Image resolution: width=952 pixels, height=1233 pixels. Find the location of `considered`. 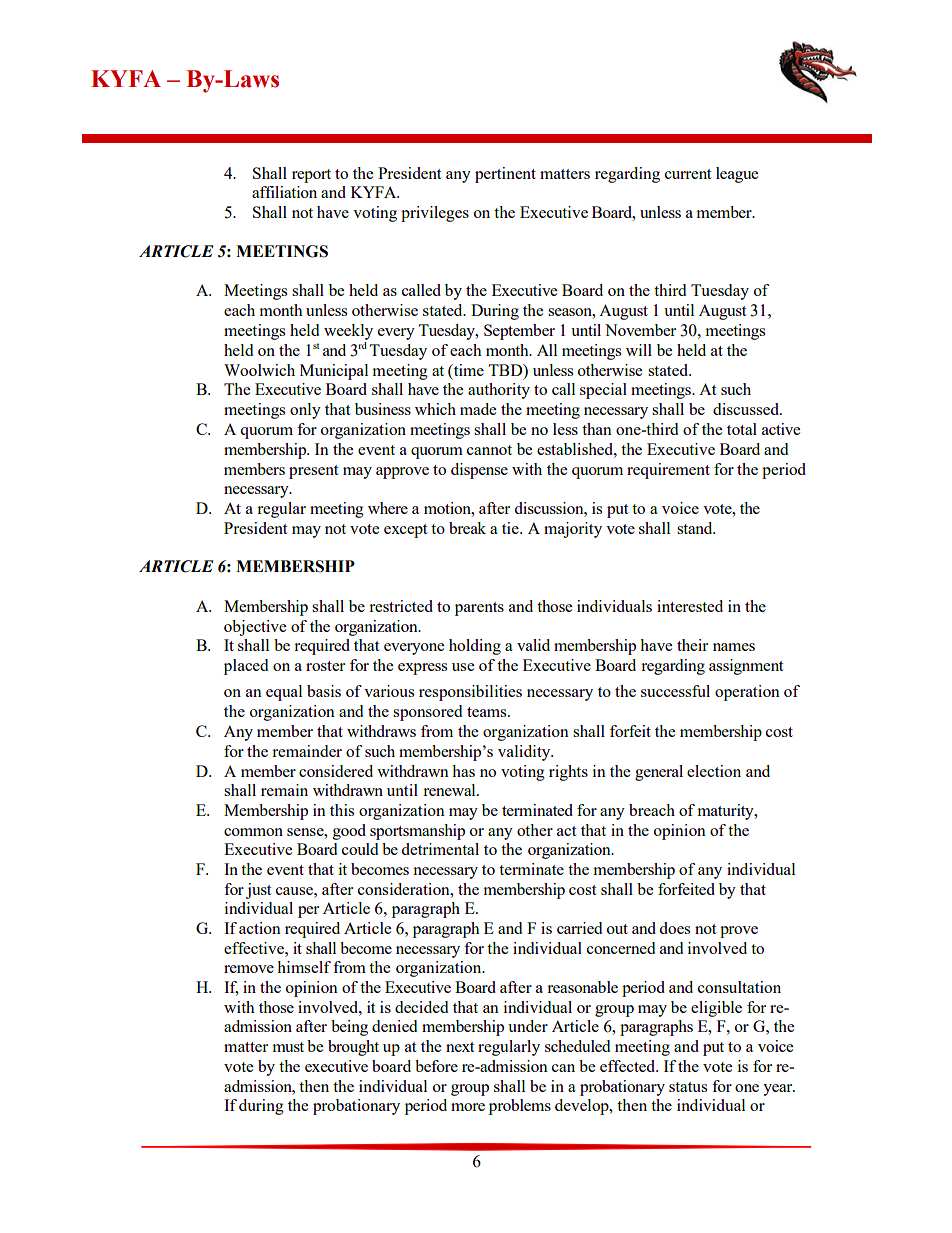

considered is located at coordinates (336, 771).
